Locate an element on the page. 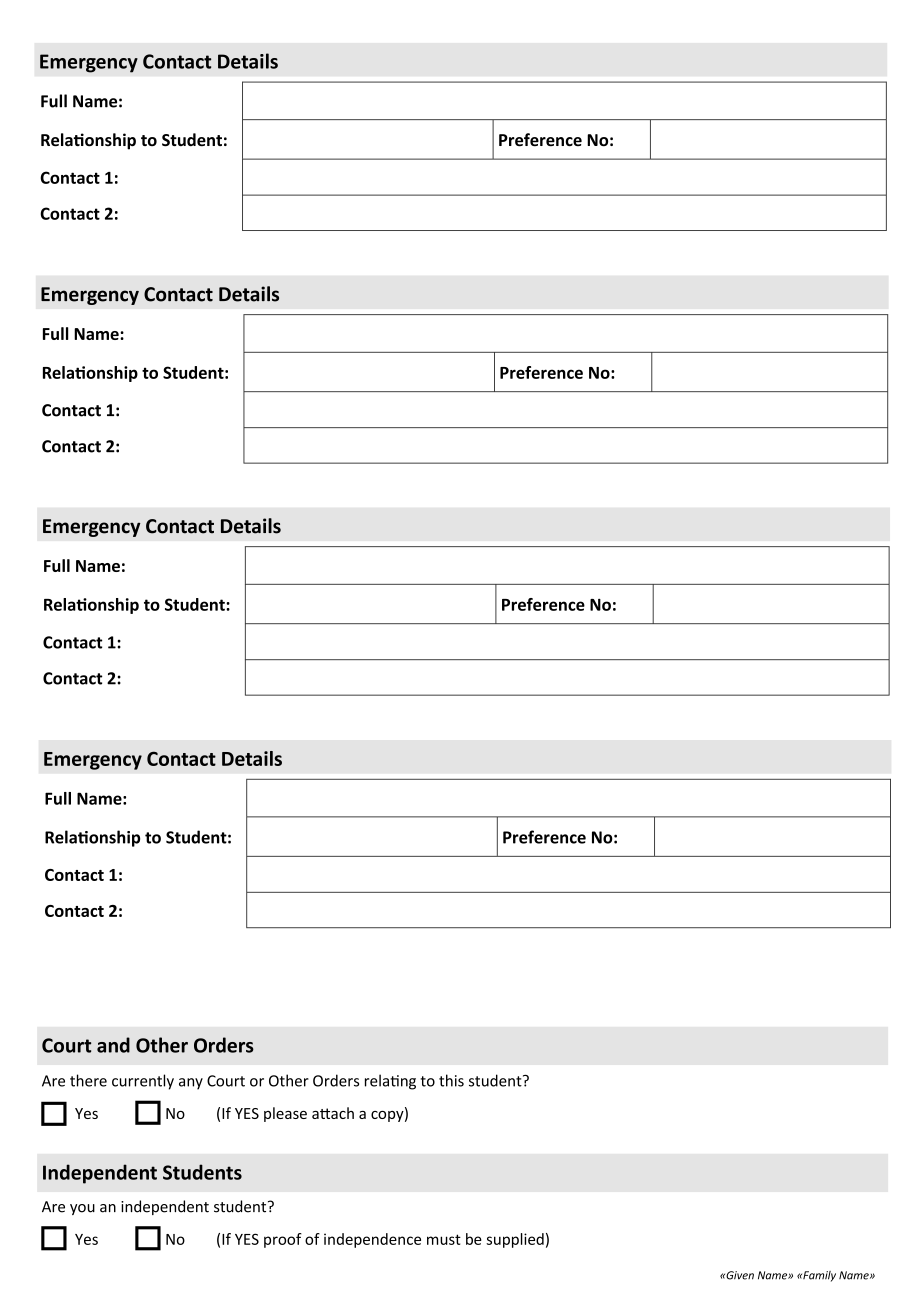  proof is located at coordinates (283, 1240).
